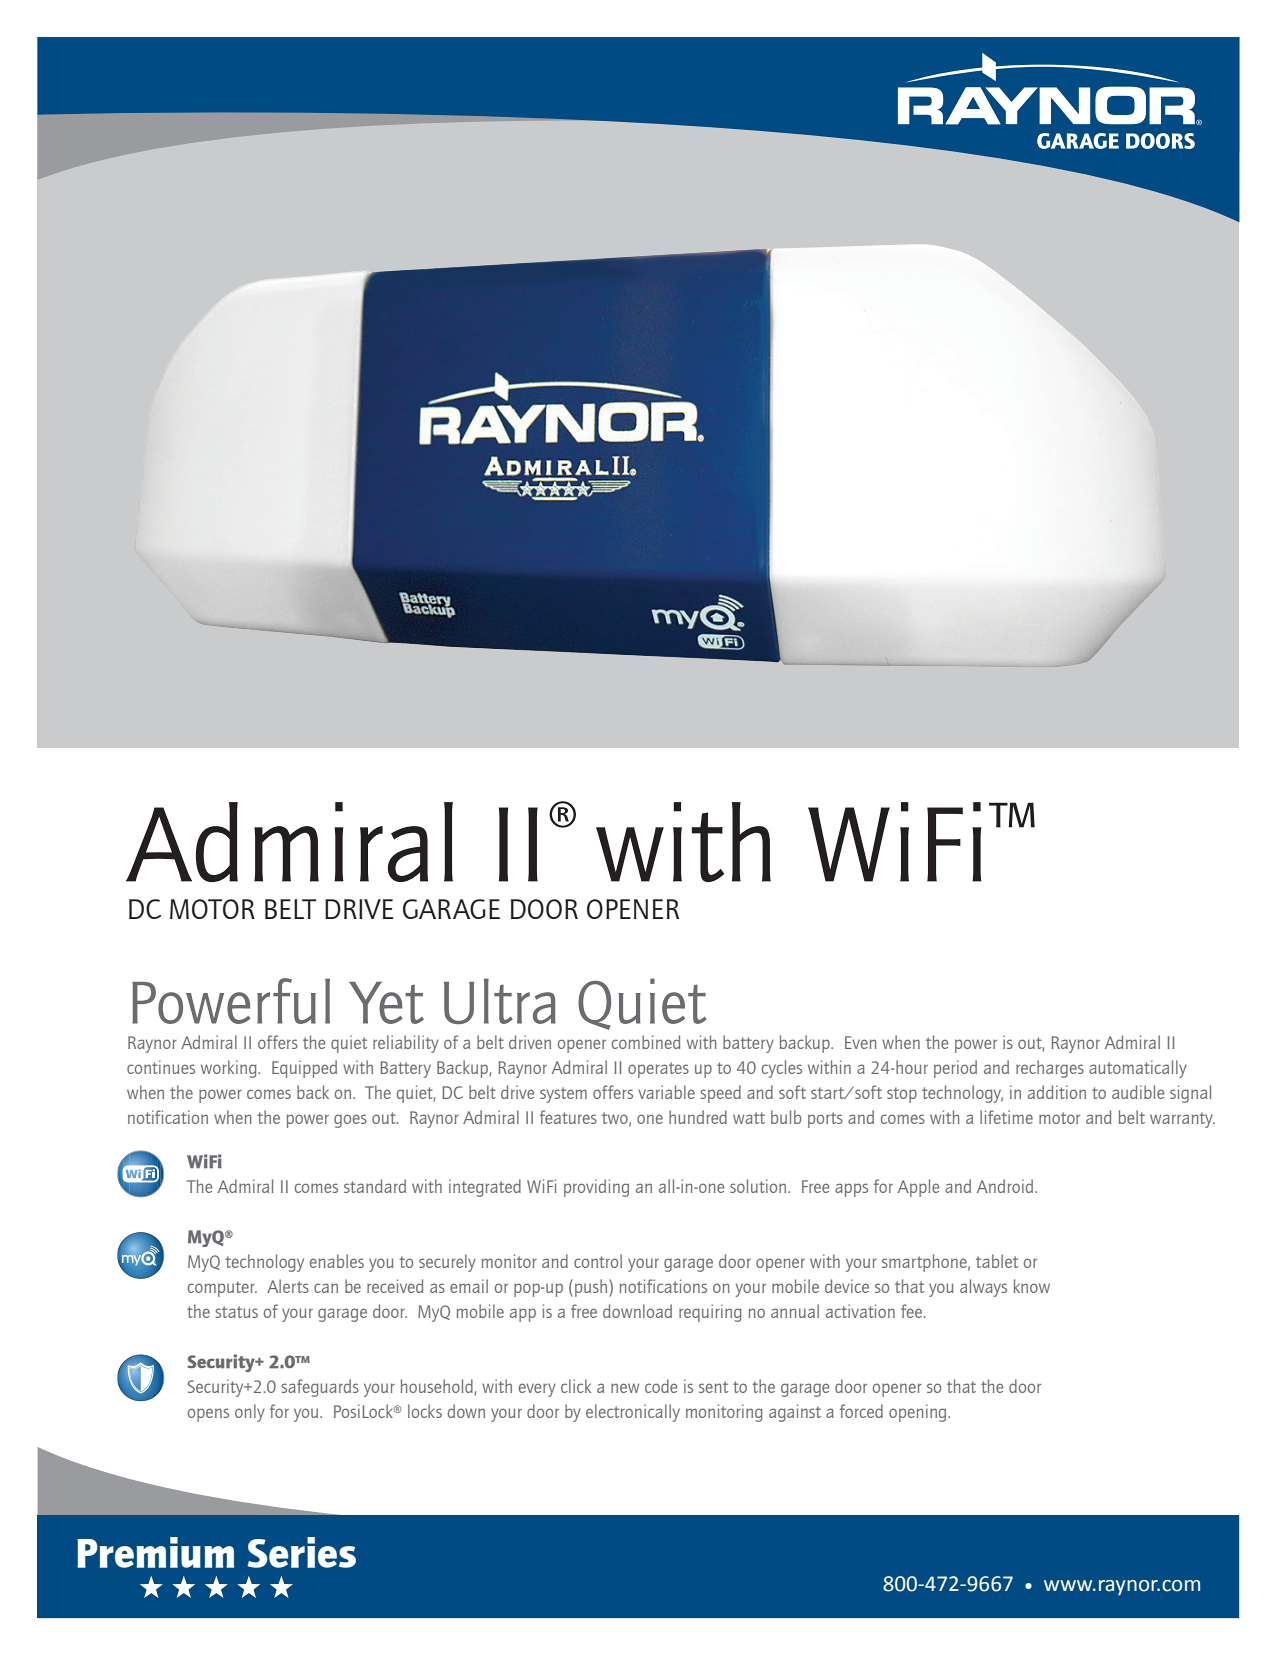  I want to click on Series, so click(301, 1552).
